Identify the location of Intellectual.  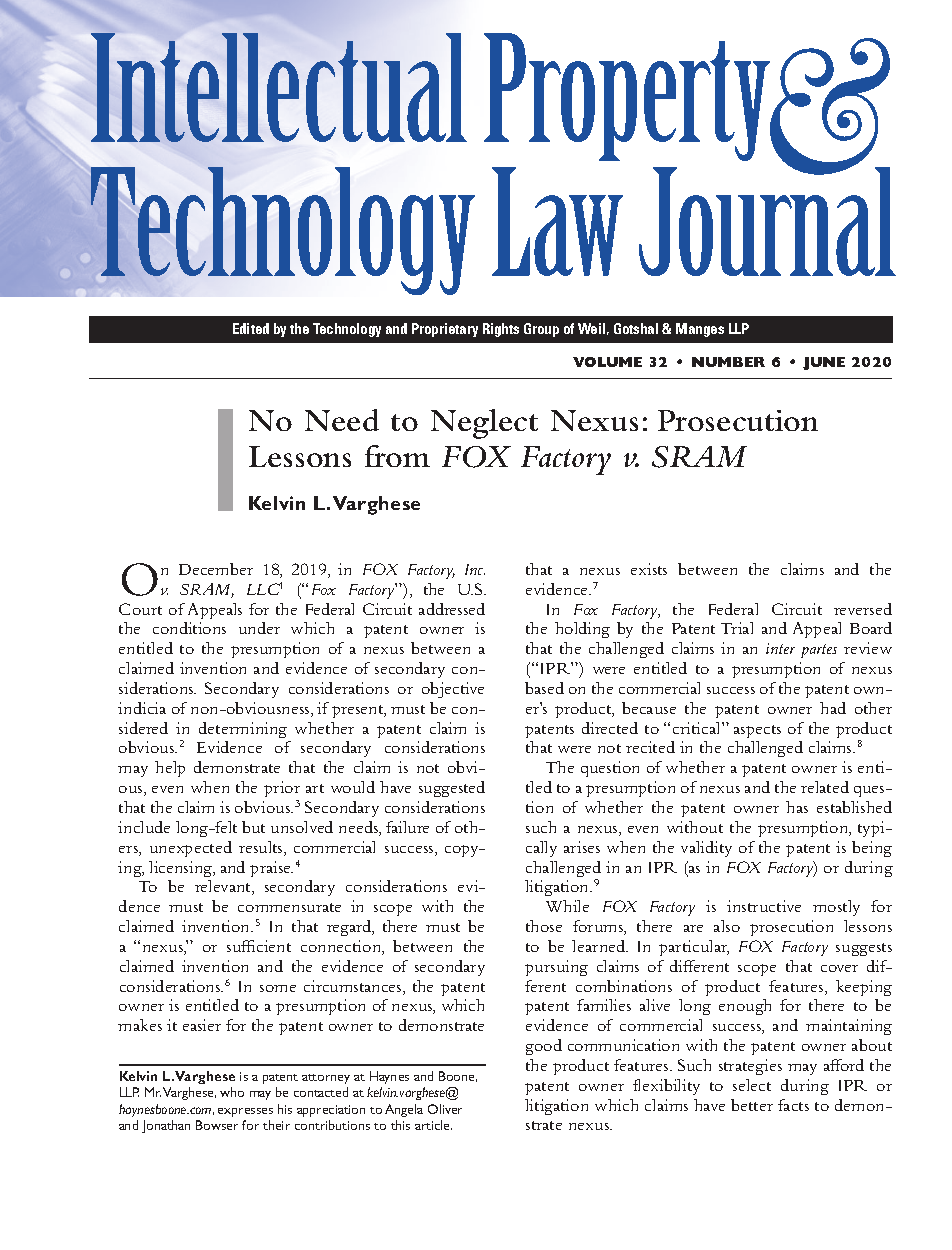
(279, 87).
